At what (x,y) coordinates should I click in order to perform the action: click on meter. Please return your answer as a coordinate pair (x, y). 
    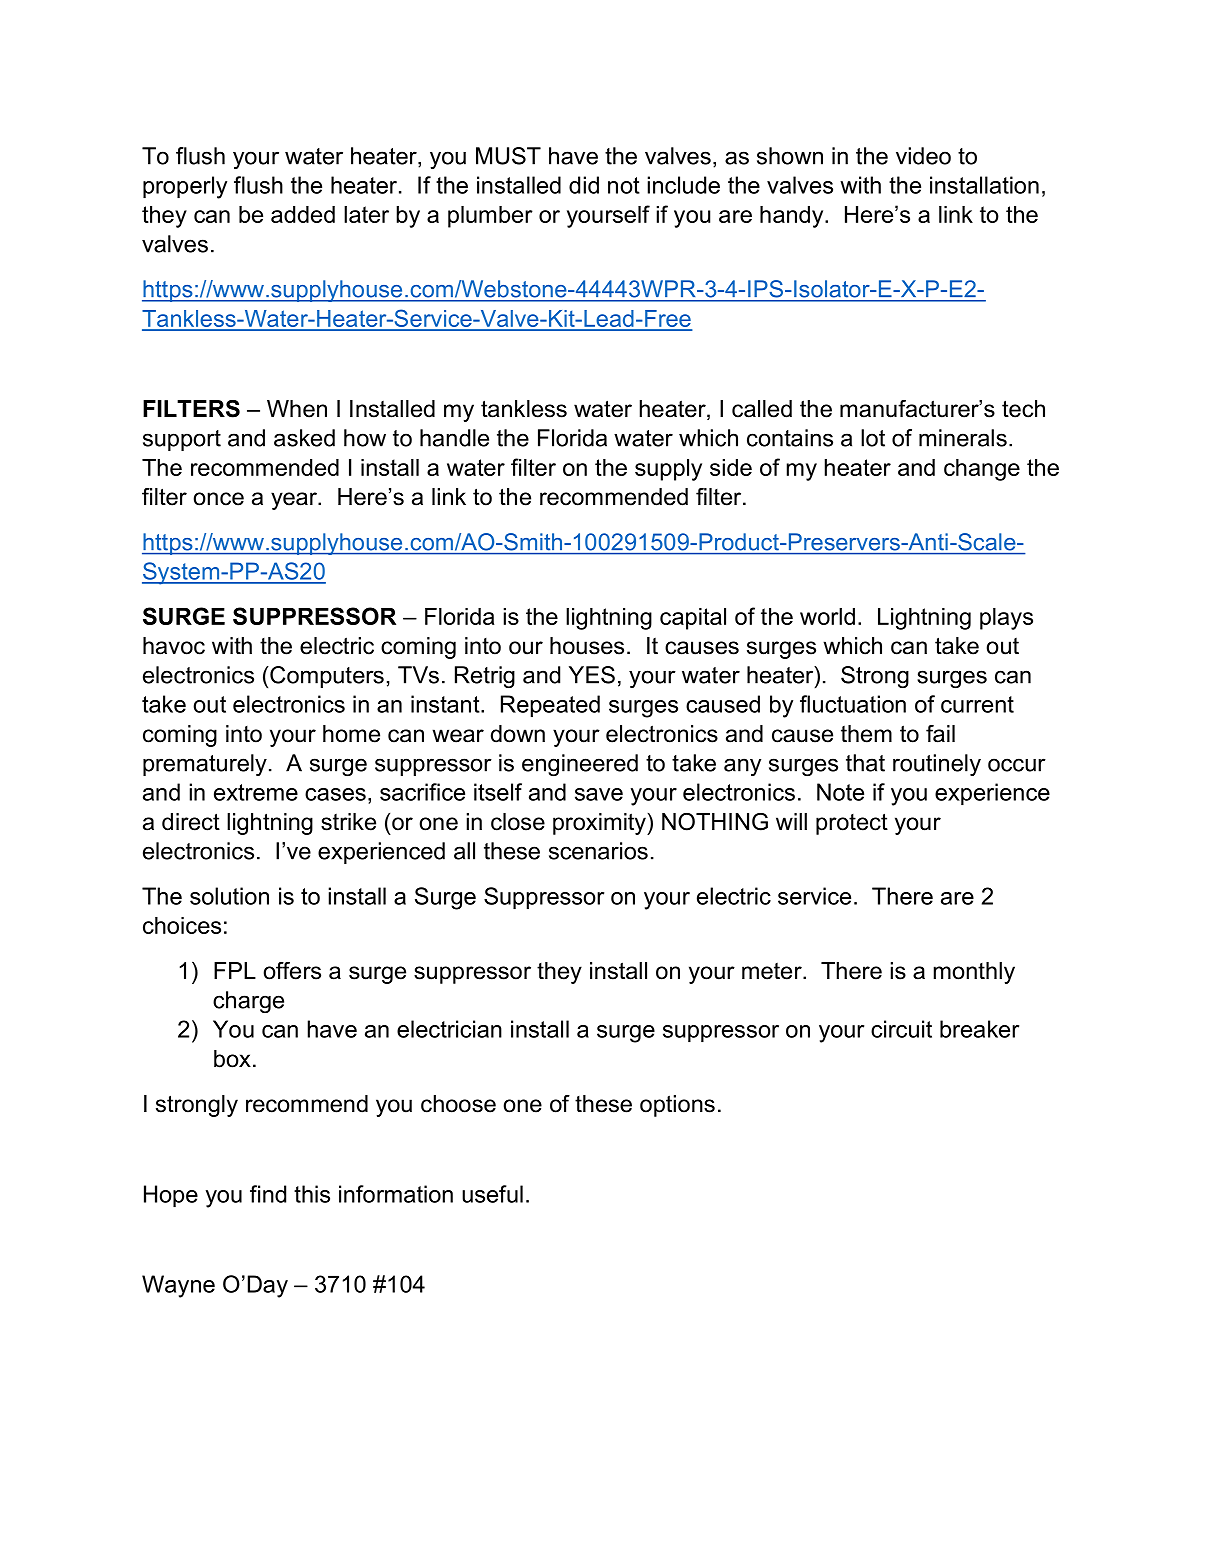
    Looking at the image, I should click on (773, 971).
